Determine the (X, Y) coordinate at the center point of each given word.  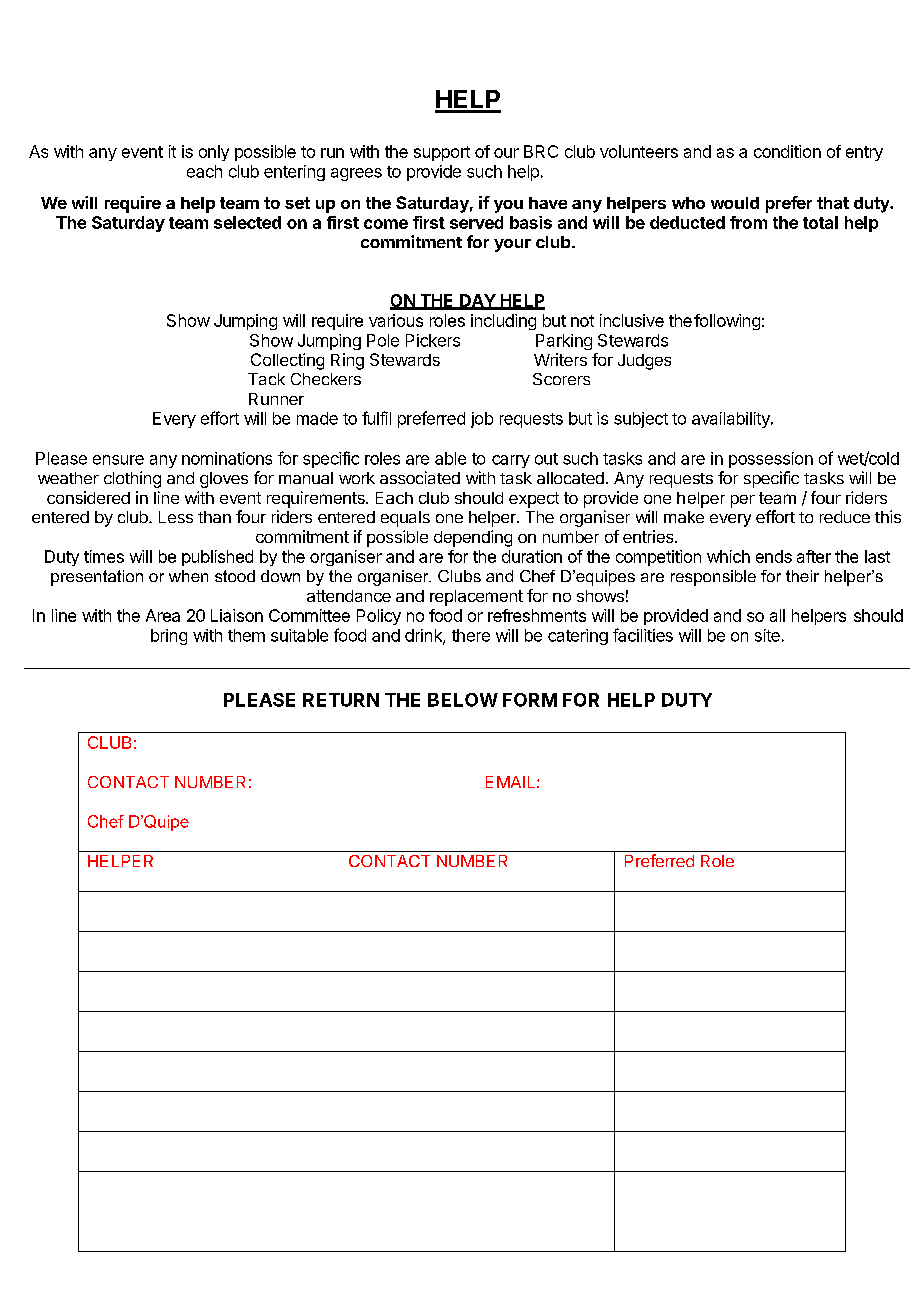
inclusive (632, 320)
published (217, 558)
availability (732, 420)
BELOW (463, 700)
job (482, 420)
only (214, 153)
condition (787, 151)
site (767, 635)
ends (774, 556)
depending (473, 538)
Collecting (287, 361)
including (503, 322)
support (442, 153)
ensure (118, 460)
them (246, 635)
